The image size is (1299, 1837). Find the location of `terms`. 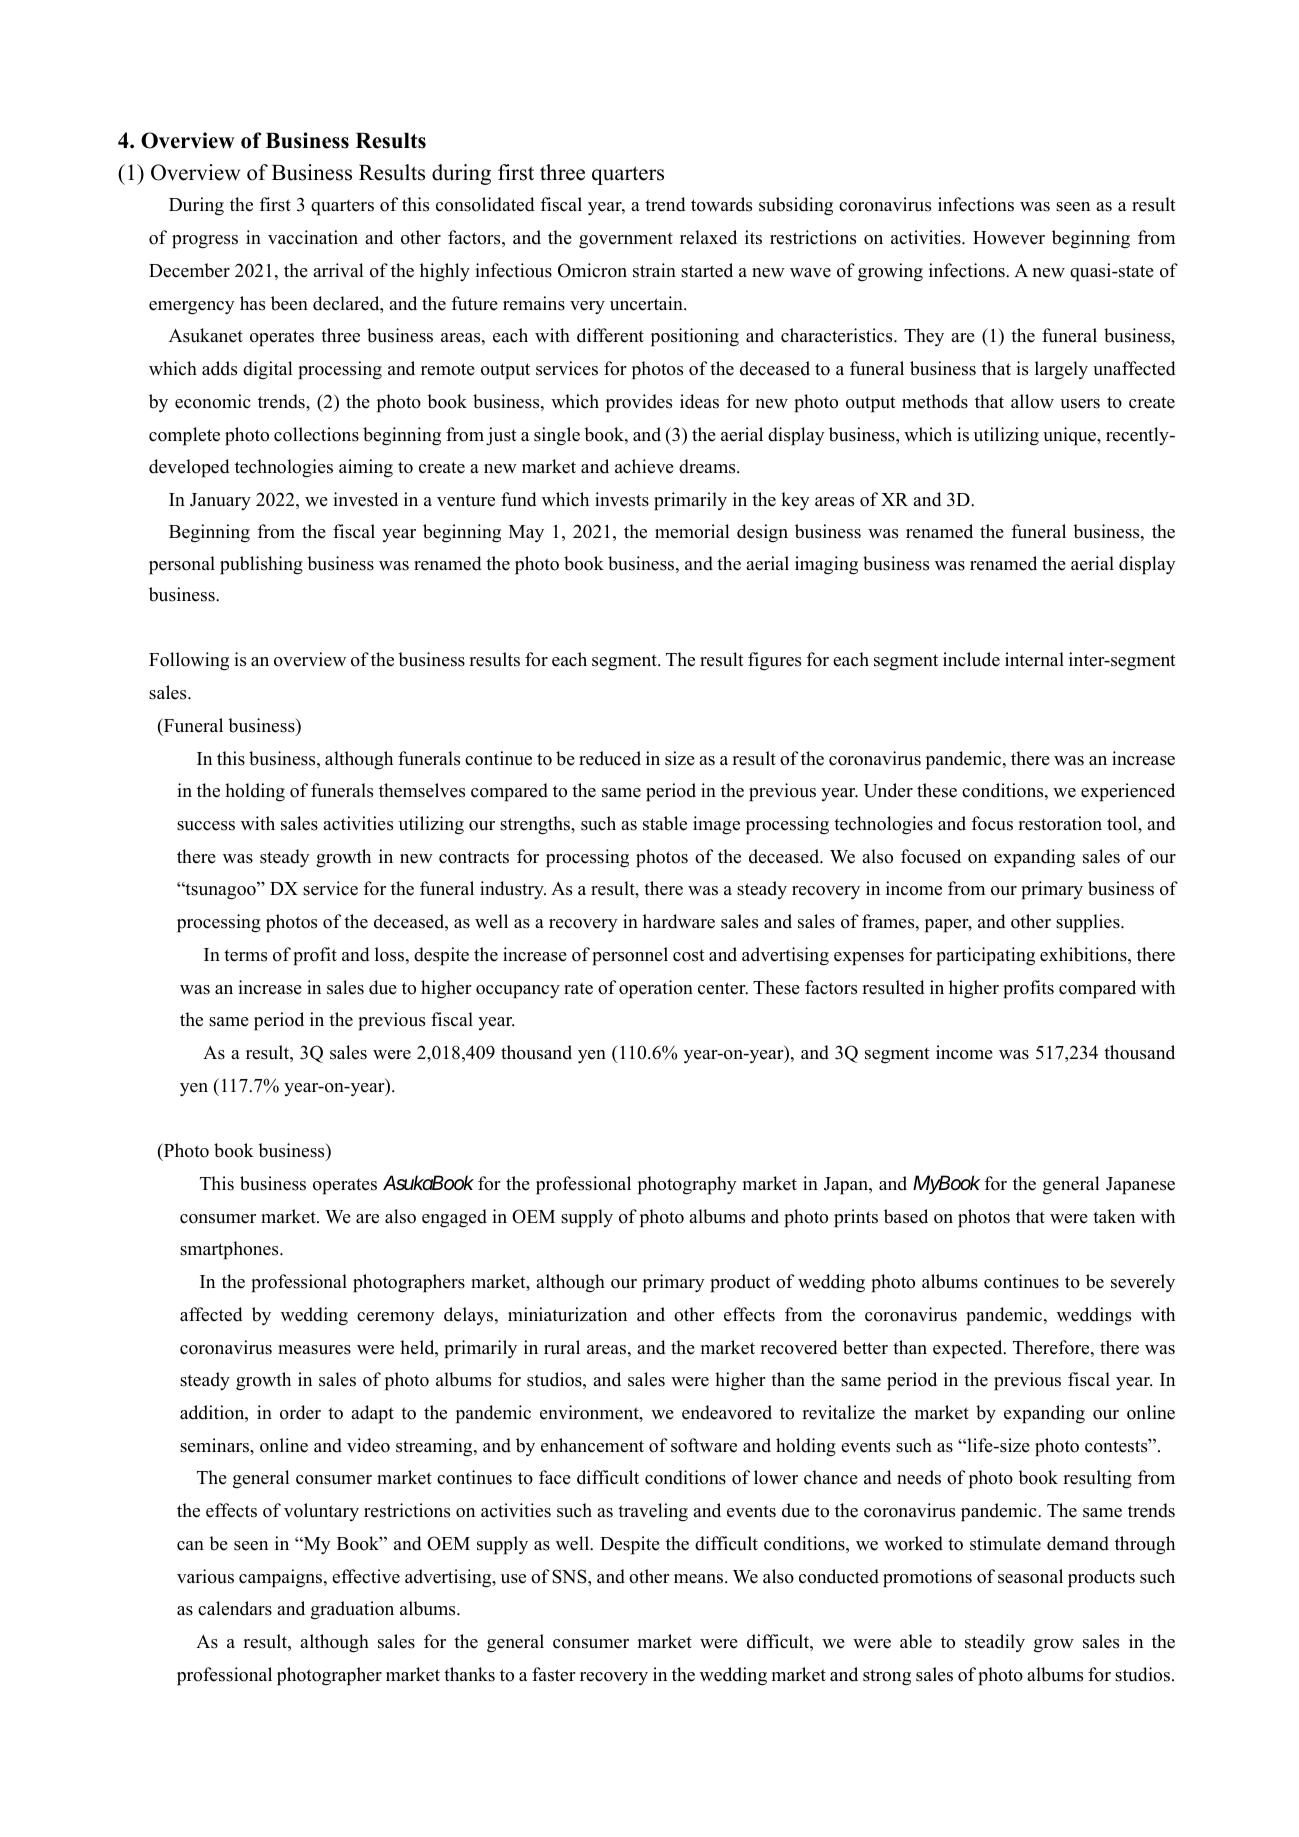

terms is located at coordinates (245, 955).
